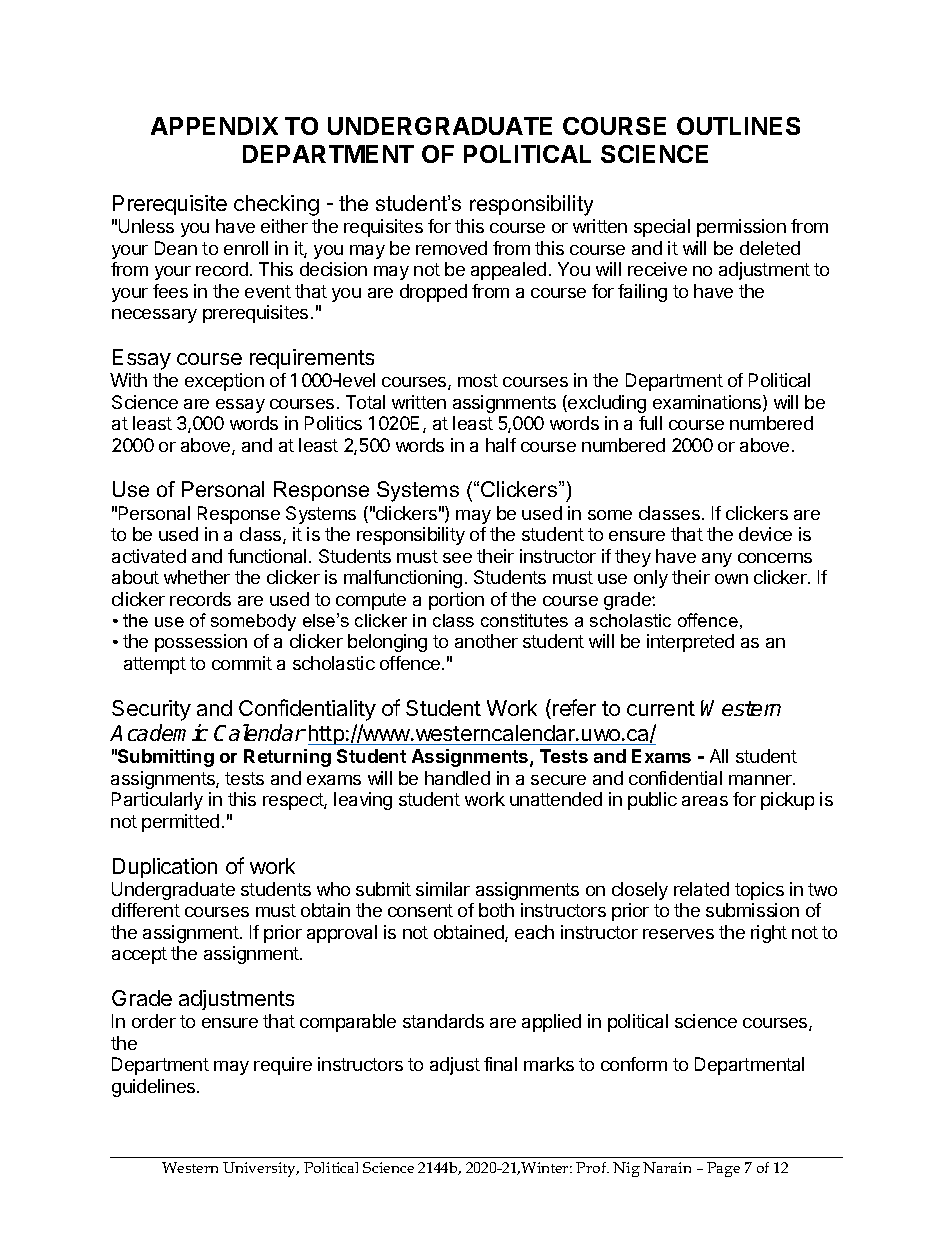 The image size is (952, 1233). Describe the element at coordinates (261, 1169) in the document. I see `University` at that location.
